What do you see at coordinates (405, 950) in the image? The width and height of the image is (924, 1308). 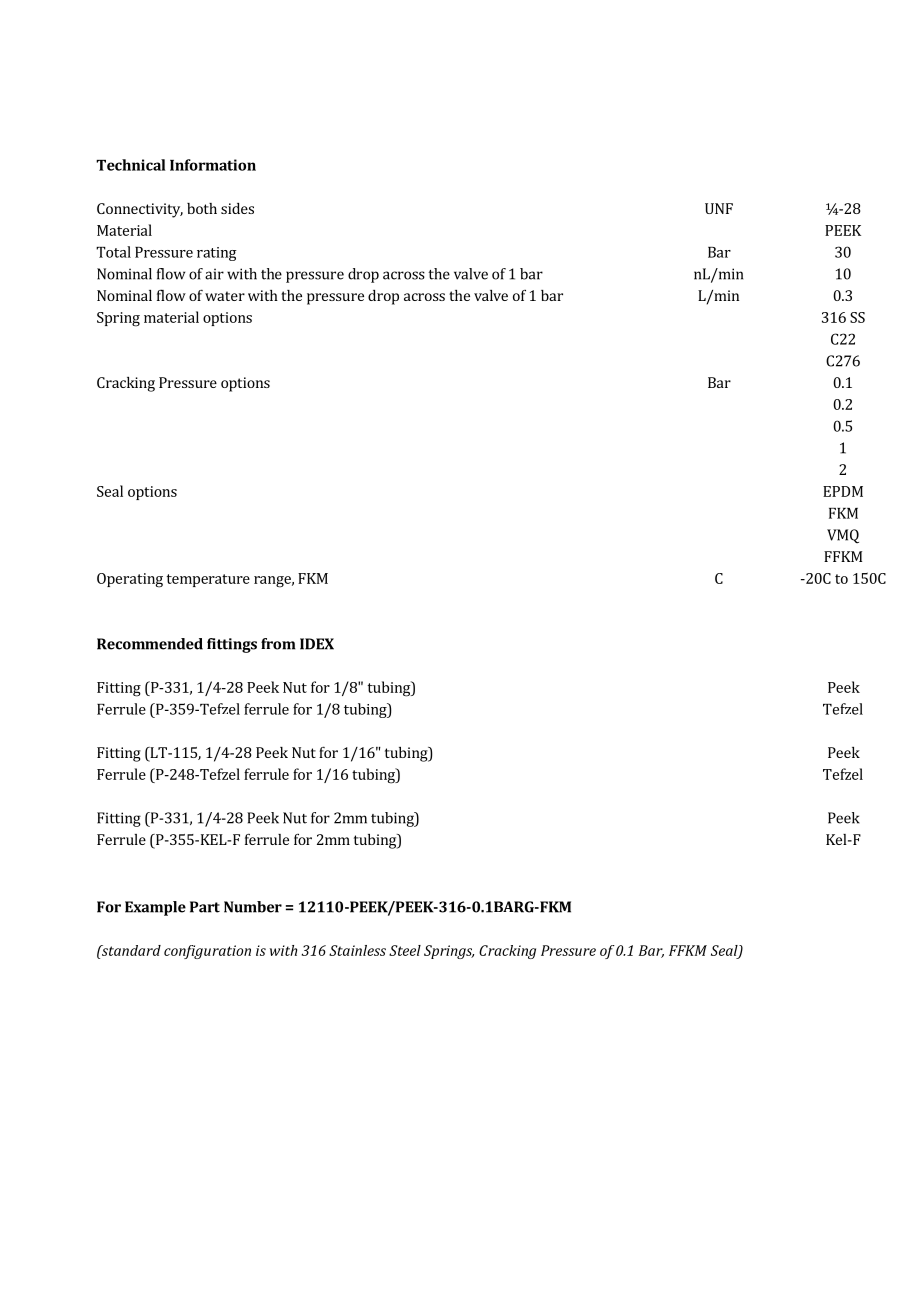 I see `Steel` at bounding box center [405, 950].
